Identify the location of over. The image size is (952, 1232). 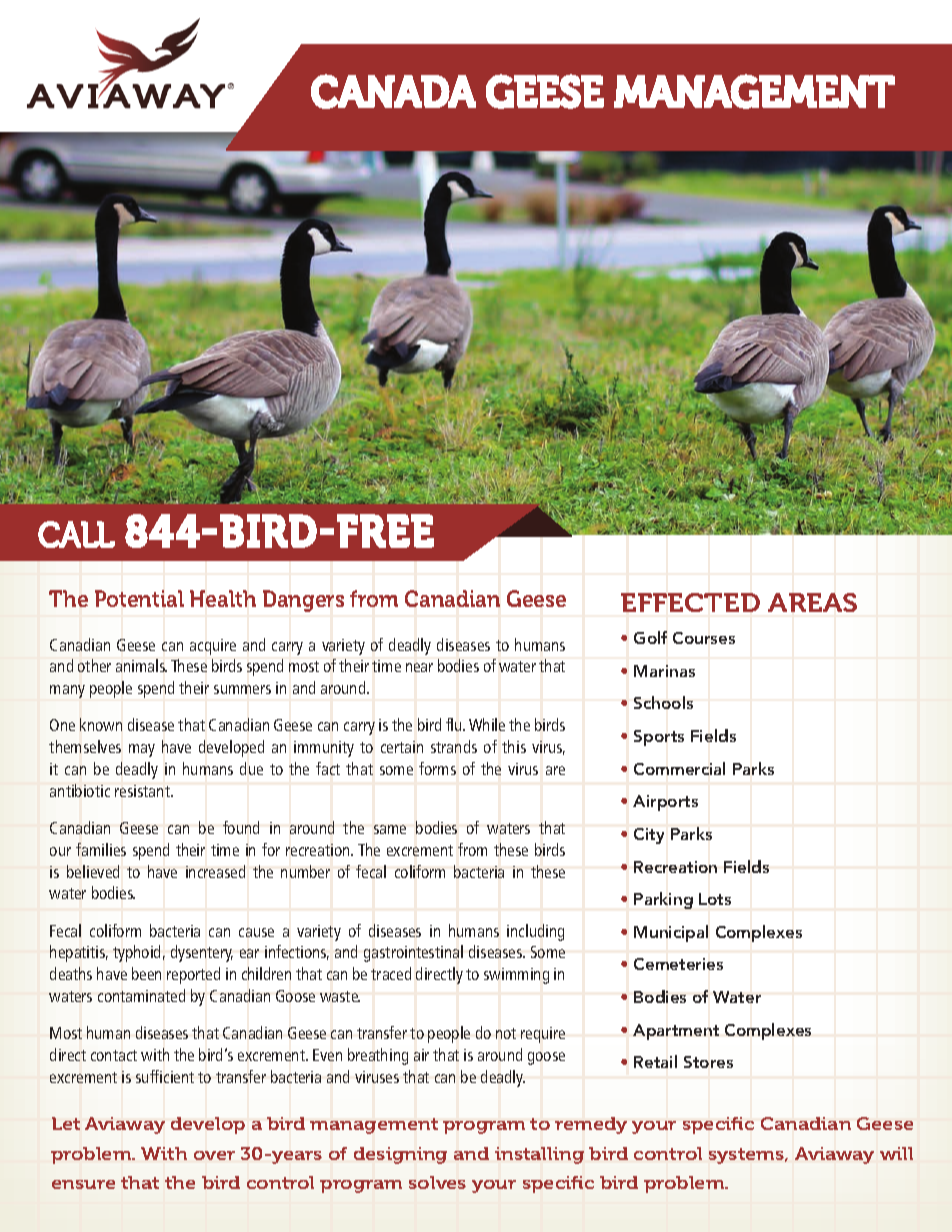
(214, 1155).
